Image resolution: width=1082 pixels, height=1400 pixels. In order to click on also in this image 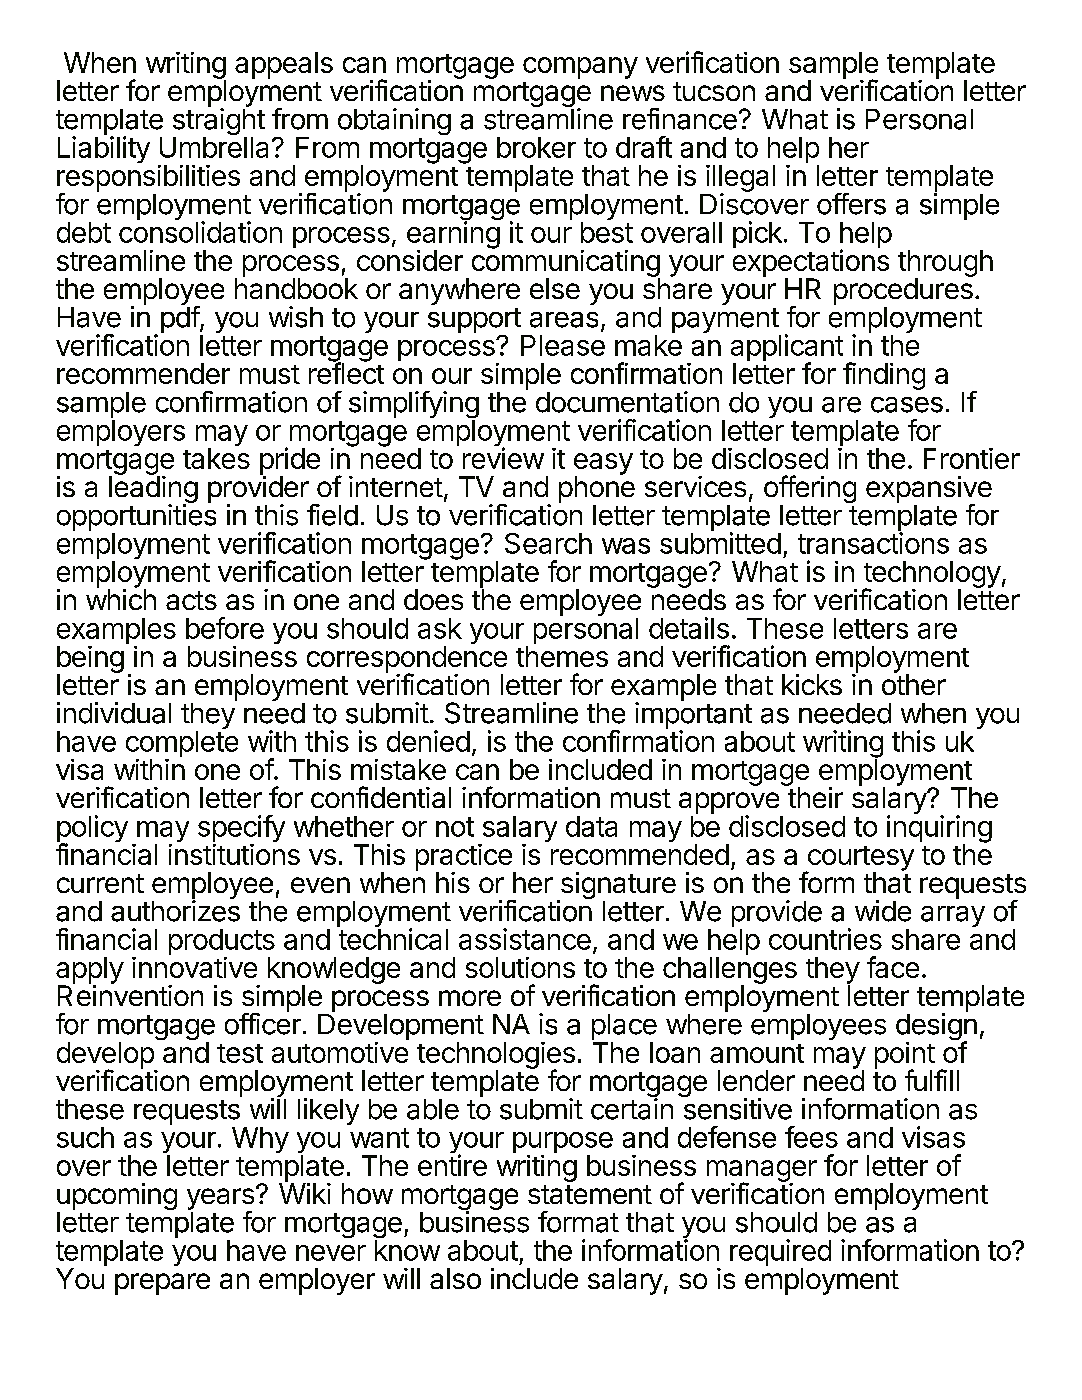, I will do `click(455, 1278)`.
